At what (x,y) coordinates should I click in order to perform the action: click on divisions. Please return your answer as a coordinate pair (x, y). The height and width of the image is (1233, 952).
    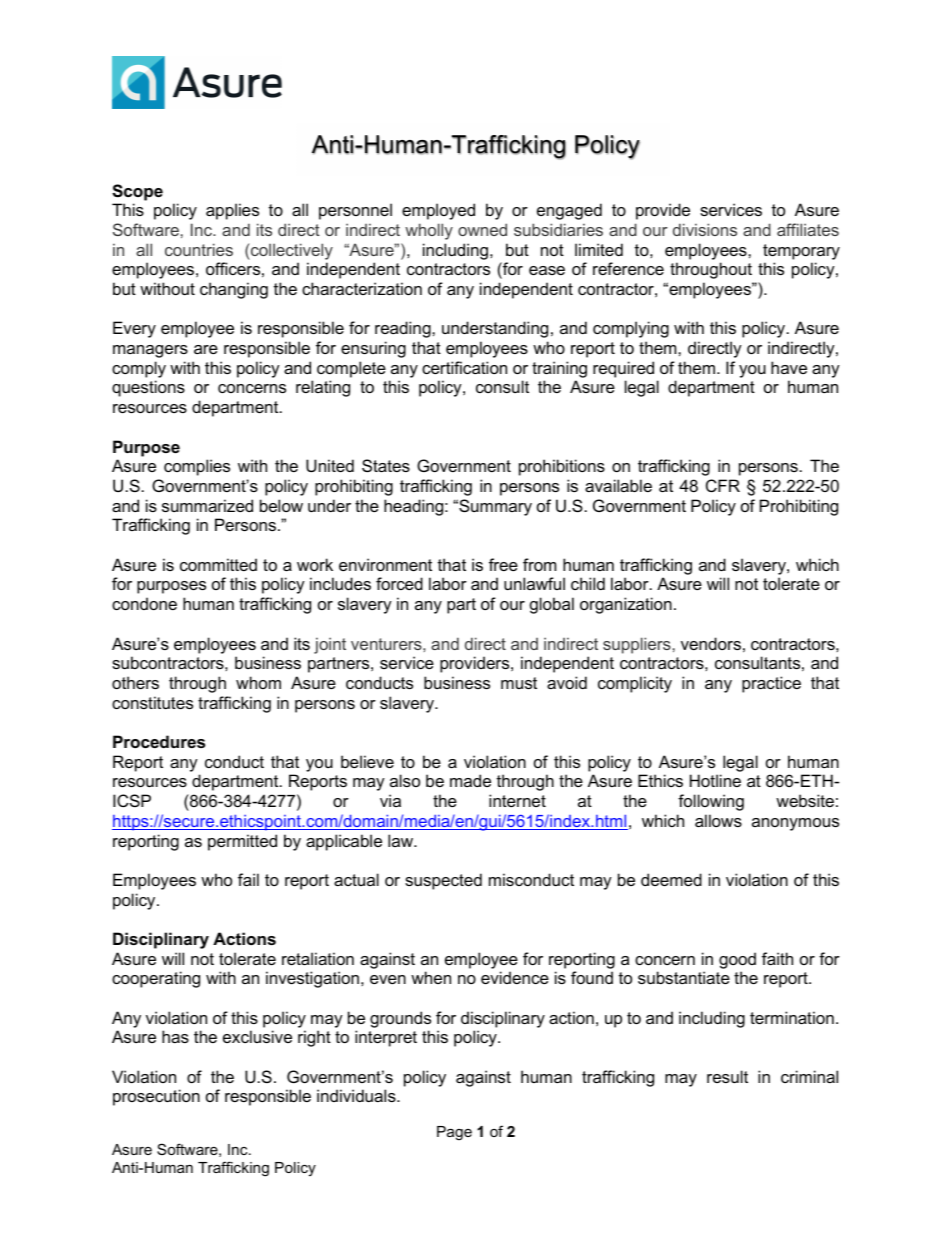
    Looking at the image, I should click on (705, 229).
